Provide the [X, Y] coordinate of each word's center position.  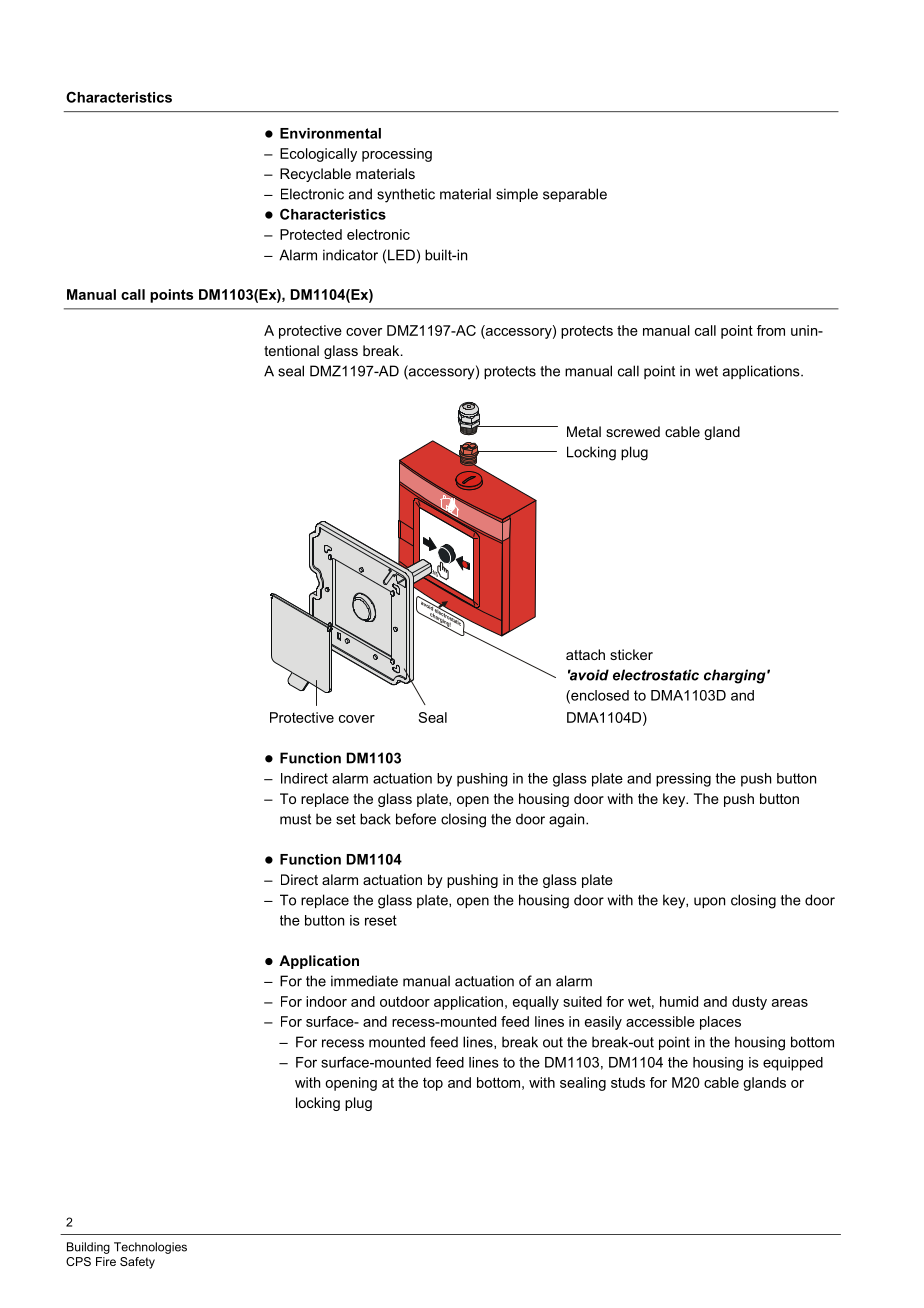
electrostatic [656, 675]
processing [397, 155]
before [416, 819]
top [433, 1084]
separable [575, 195]
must [295, 819]
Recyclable [315, 175]
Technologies [150, 1248]
